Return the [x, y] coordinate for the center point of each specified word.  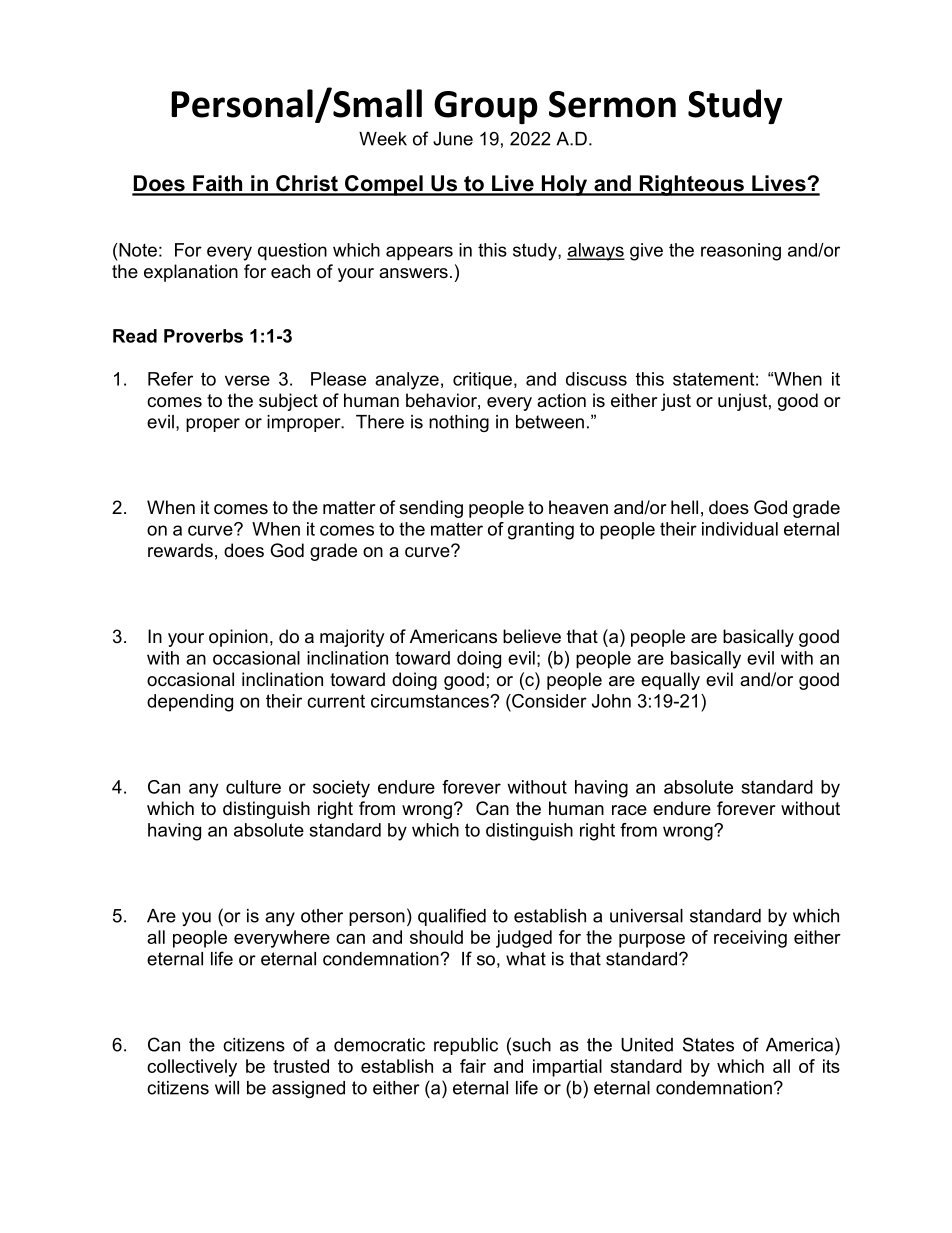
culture [253, 787]
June [453, 139]
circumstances [431, 701]
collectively [192, 1068]
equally [670, 681]
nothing [459, 423]
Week [383, 139]
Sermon [612, 104]
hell [684, 507]
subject [288, 402]
